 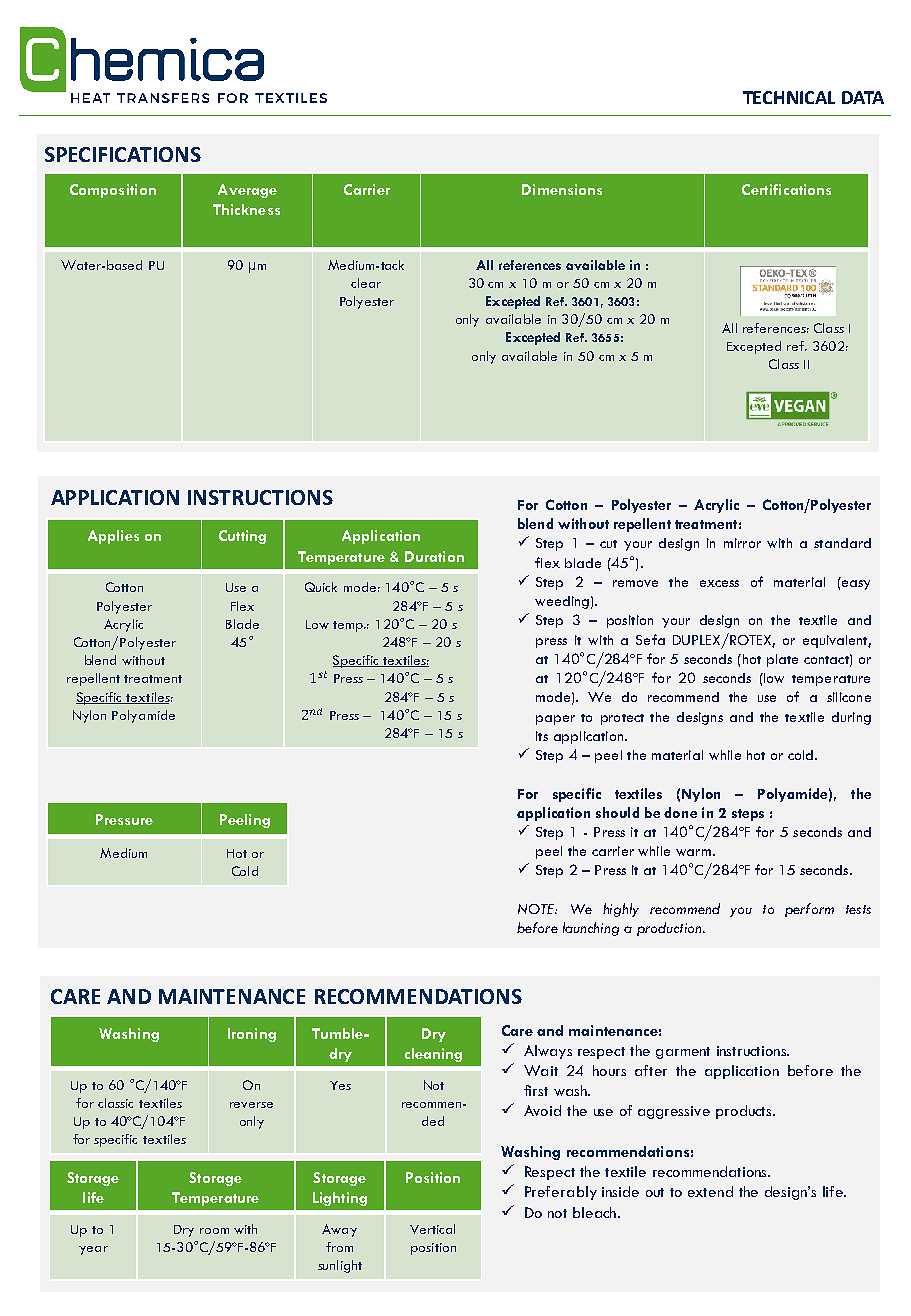 What do you see at coordinates (562, 189) in the screenshot?
I see `Dimensions` at bounding box center [562, 189].
